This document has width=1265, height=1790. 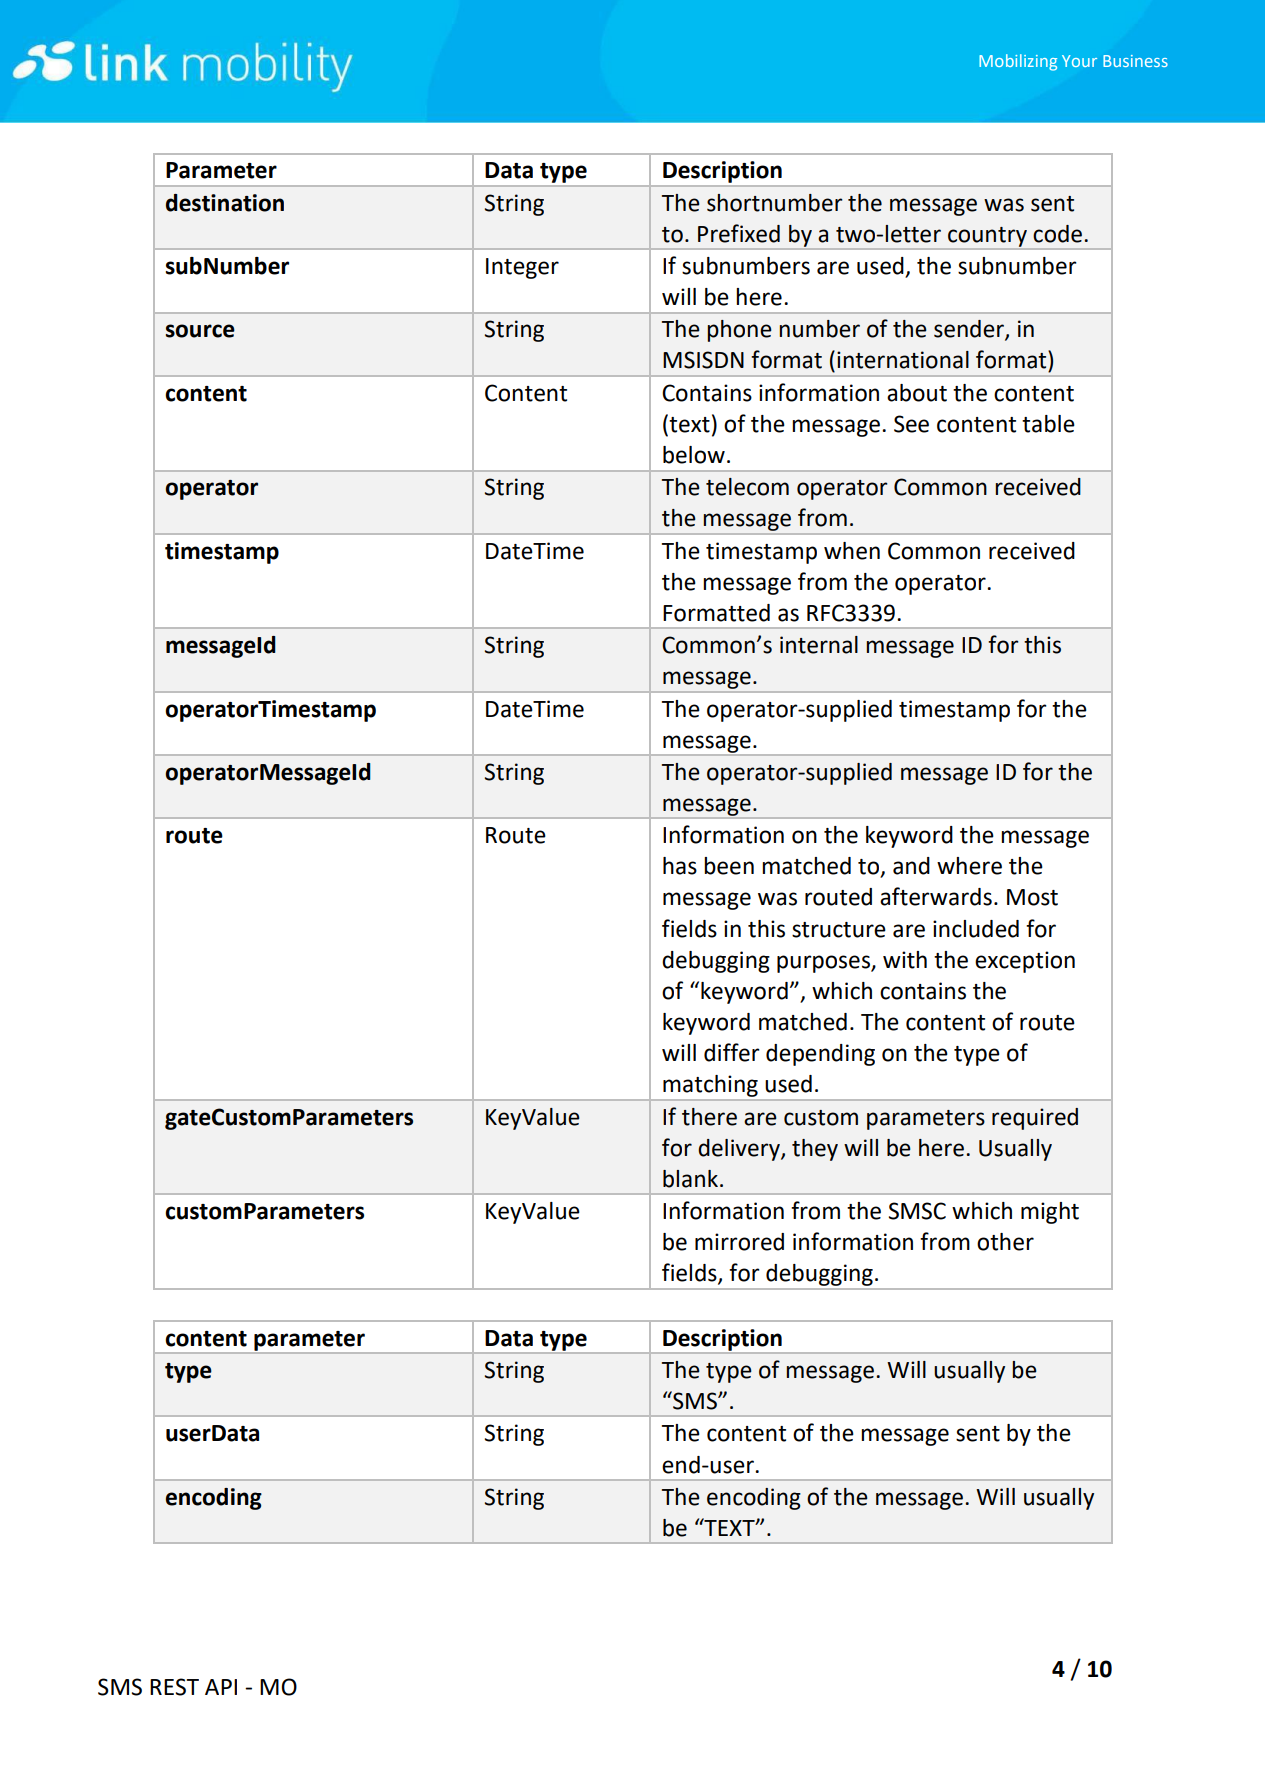 I want to click on REST, so click(x=174, y=1687).
